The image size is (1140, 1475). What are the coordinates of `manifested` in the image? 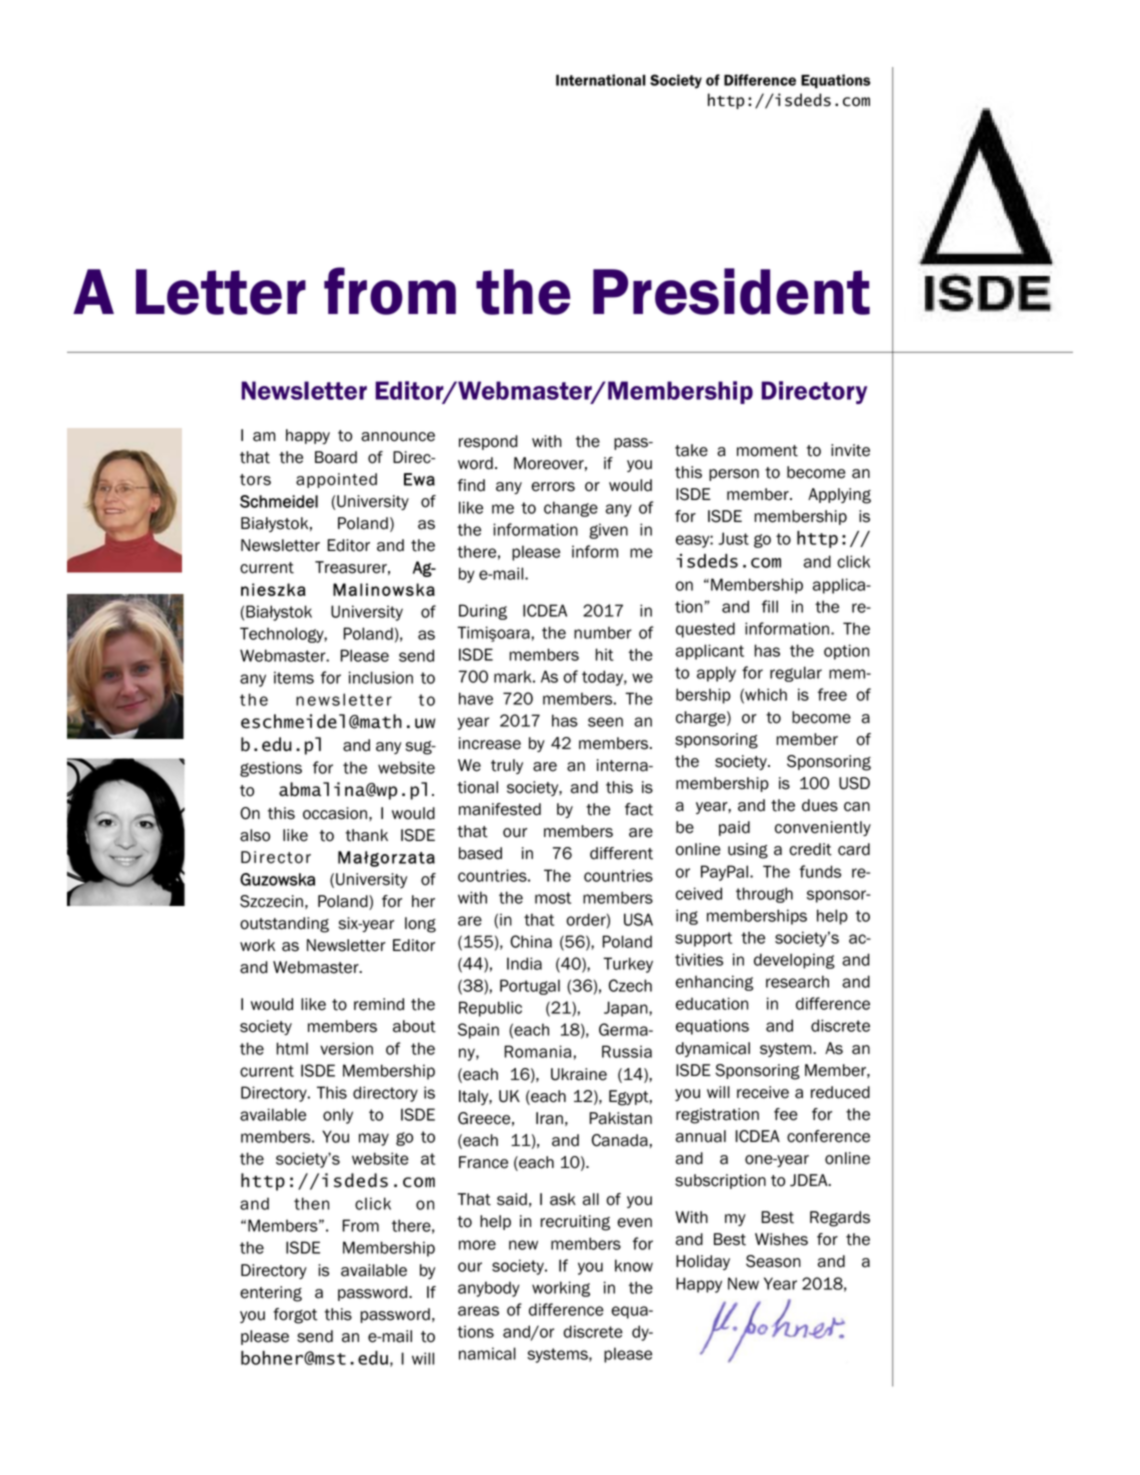 It's located at (500, 809).
